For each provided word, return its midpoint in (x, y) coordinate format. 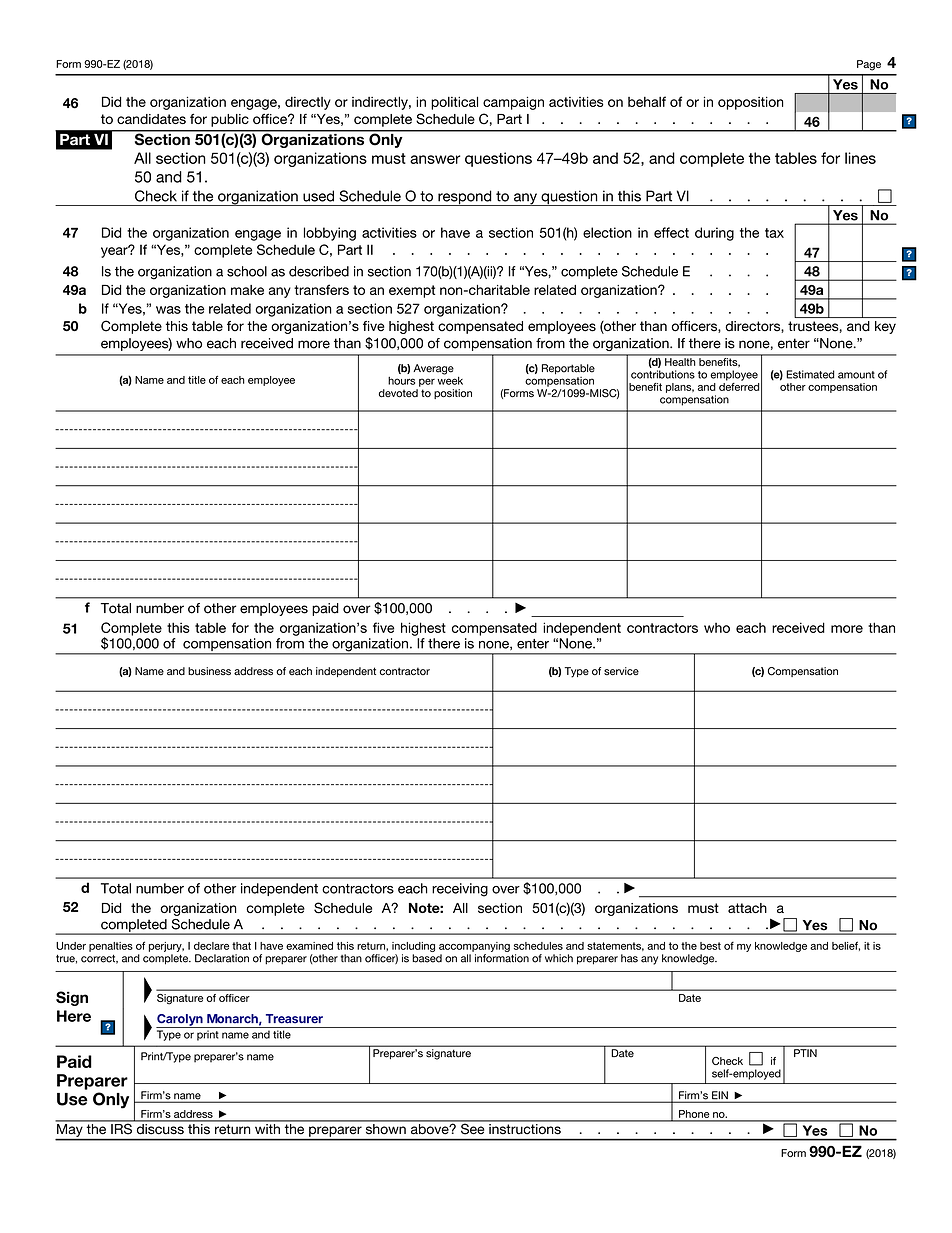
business (209, 671)
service (621, 671)
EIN (720, 1096)
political (454, 103)
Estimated (810, 374)
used (318, 196)
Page (869, 65)
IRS (121, 1127)
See (473, 1127)
